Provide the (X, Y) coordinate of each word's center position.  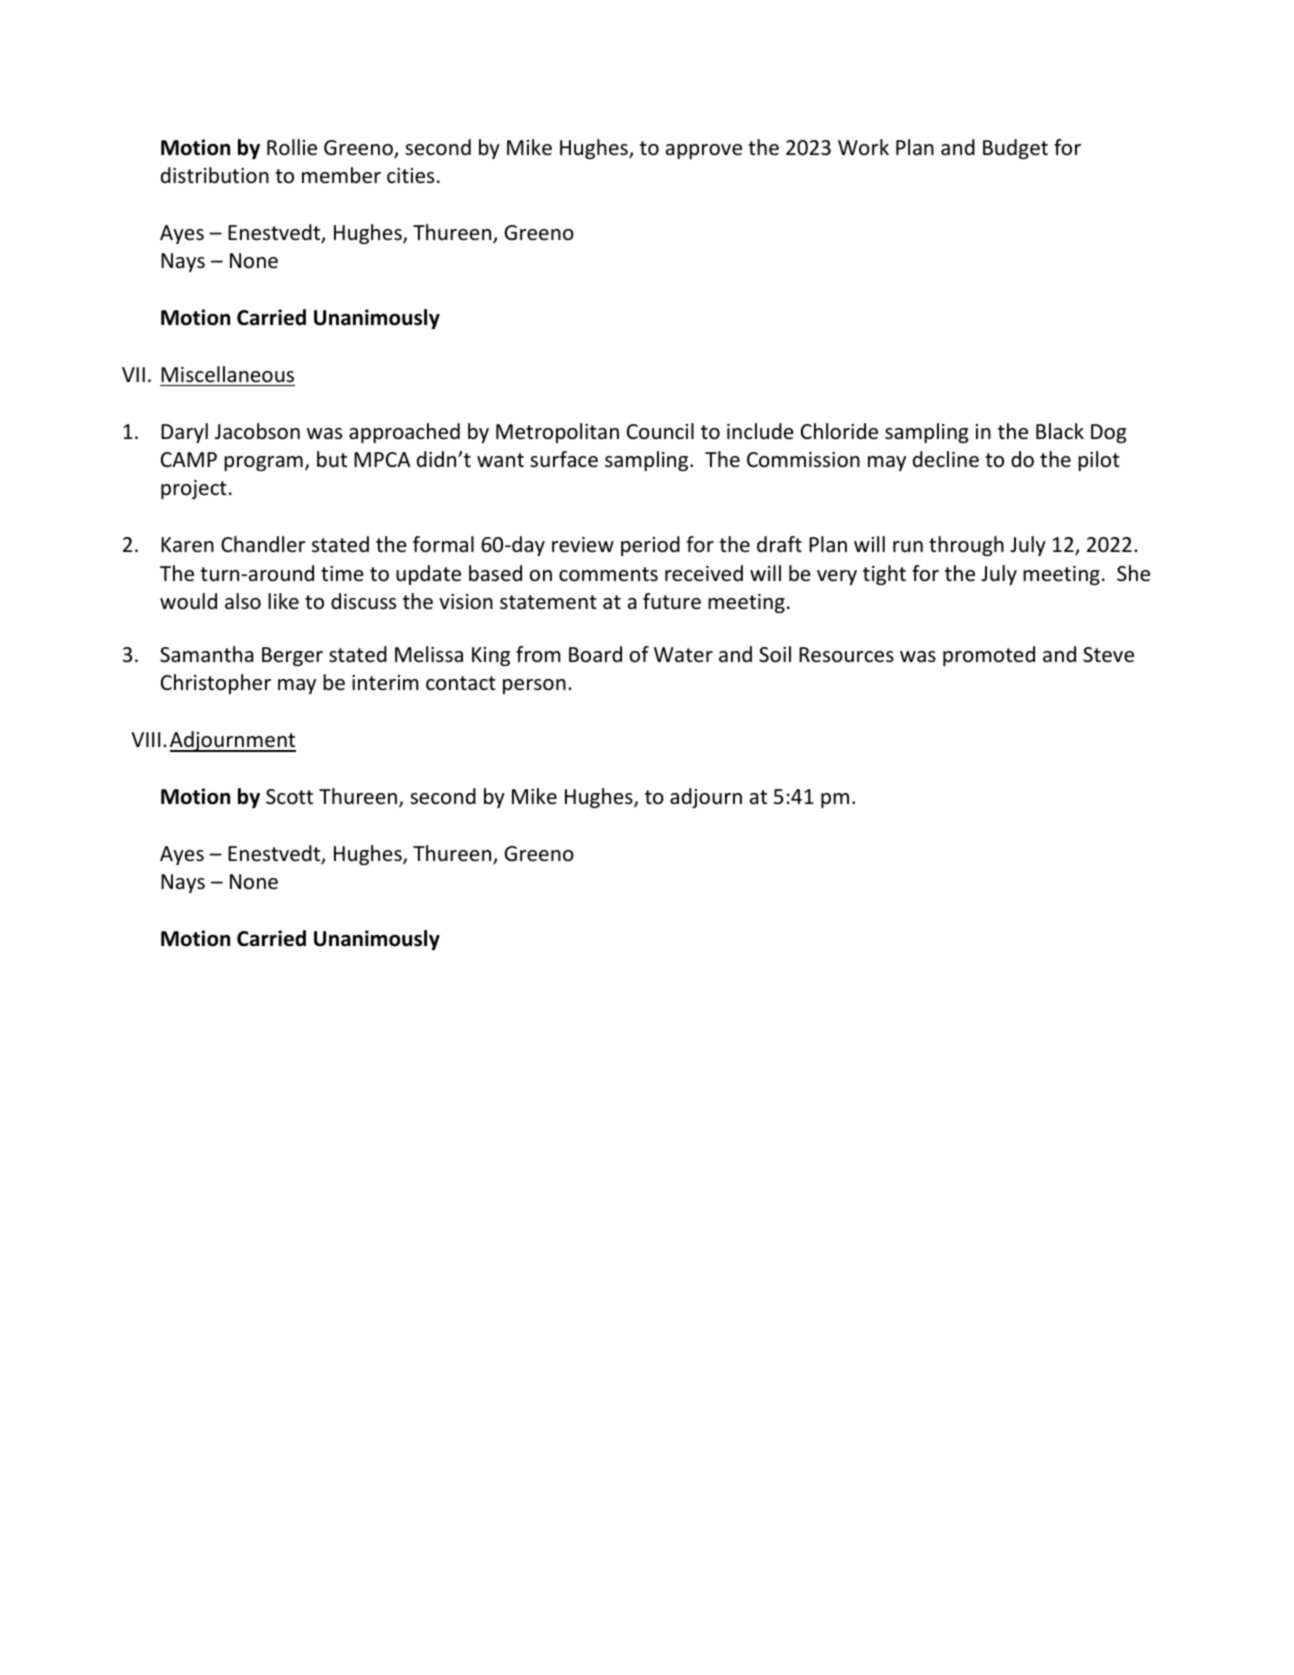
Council (660, 431)
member (341, 175)
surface (564, 459)
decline (946, 459)
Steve (1108, 655)
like (283, 601)
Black (1060, 431)
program (263, 463)
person (534, 686)
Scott (289, 797)
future (672, 601)
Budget (1015, 149)
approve (704, 151)
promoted (989, 656)
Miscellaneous (227, 374)
